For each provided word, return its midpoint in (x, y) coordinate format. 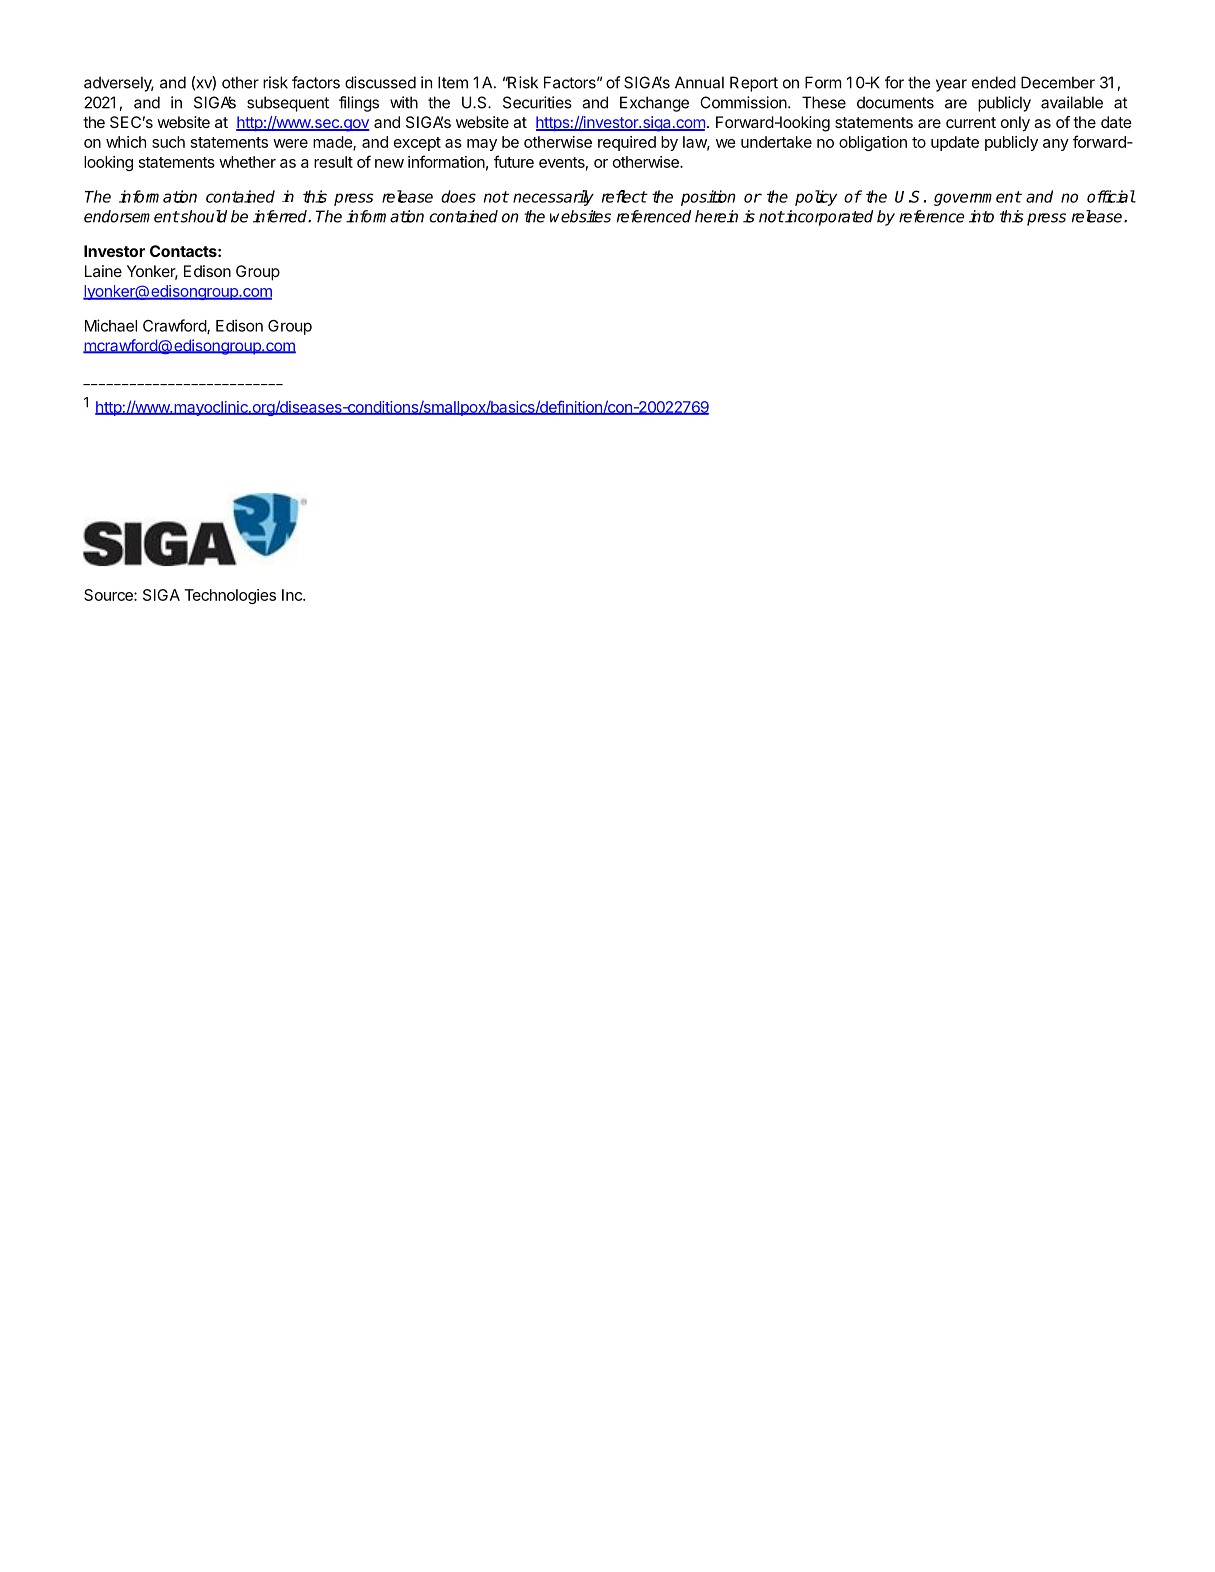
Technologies (230, 596)
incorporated (828, 218)
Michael (111, 325)
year (951, 85)
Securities (537, 102)
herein (716, 216)
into (981, 216)
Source (109, 595)
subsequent (288, 104)
